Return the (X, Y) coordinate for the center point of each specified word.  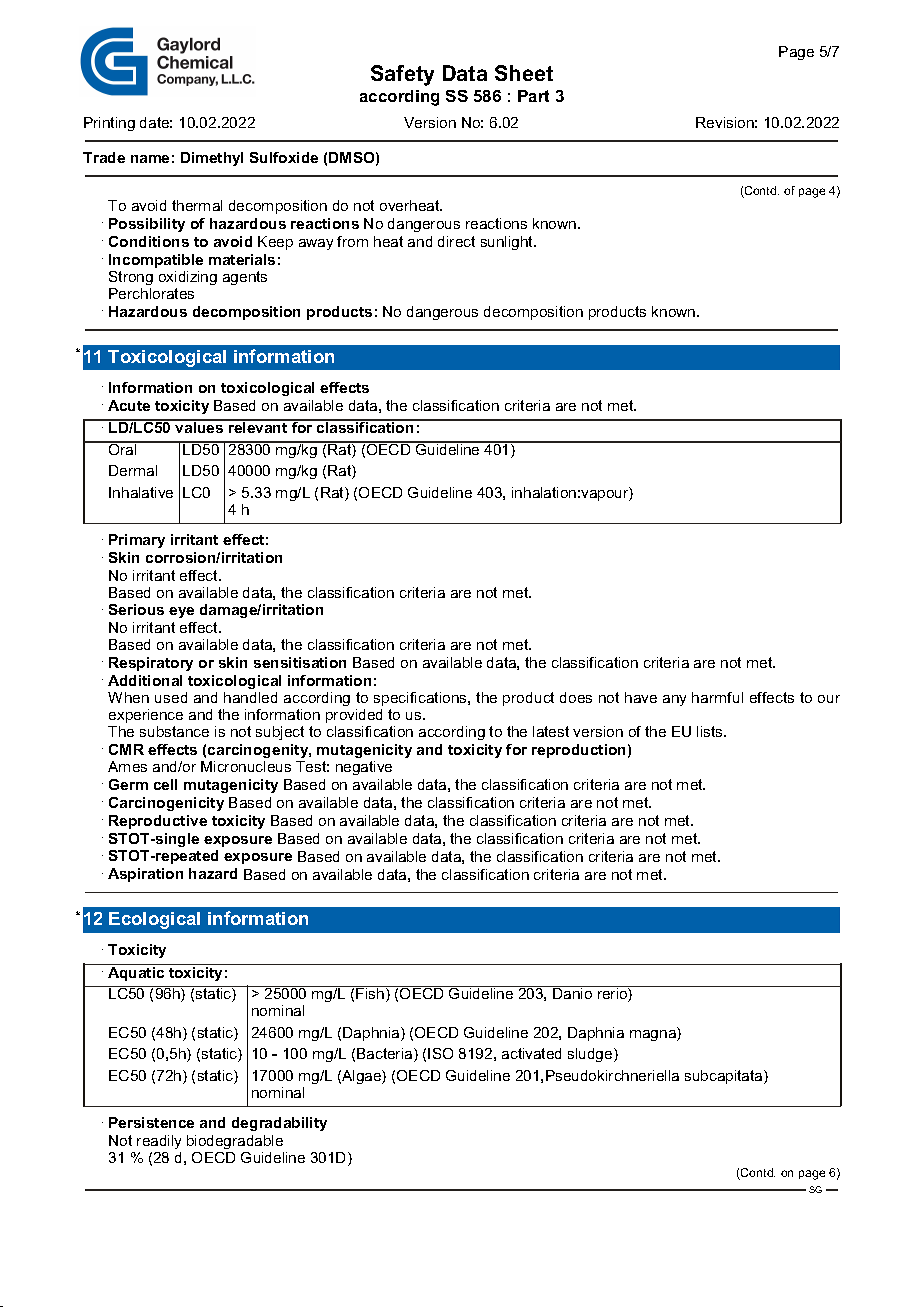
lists (711, 731)
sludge (591, 1055)
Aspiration (145, 875)
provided (354, 716)
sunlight (508, 243)
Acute (129, 405)
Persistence (151, 1122)
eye (181, 612)
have (641, 697)
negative (364, 768)
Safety (402, 75)
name (150, 159)
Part (533, 96)
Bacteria (386, 1055)
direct (456, 241)
